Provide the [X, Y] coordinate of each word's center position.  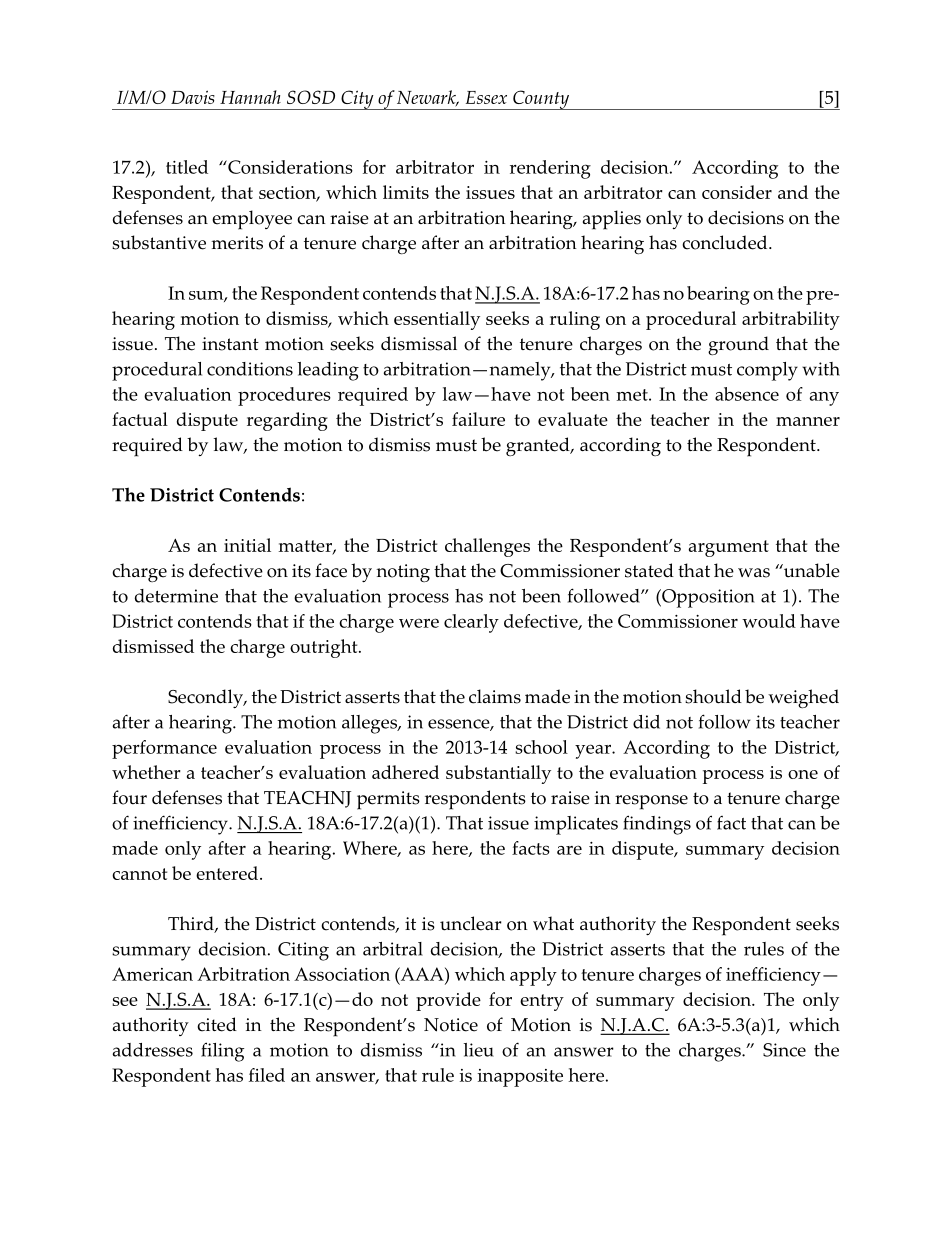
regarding [287, 421]
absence [747, 394]
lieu [479, 1050]
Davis [193, 97]
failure [478, 419]
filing [222, 1052]
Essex [486, 97]
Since [784, 1050]
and [793, 192]
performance [164, 749]
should [713, 696]
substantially [498, 774]
